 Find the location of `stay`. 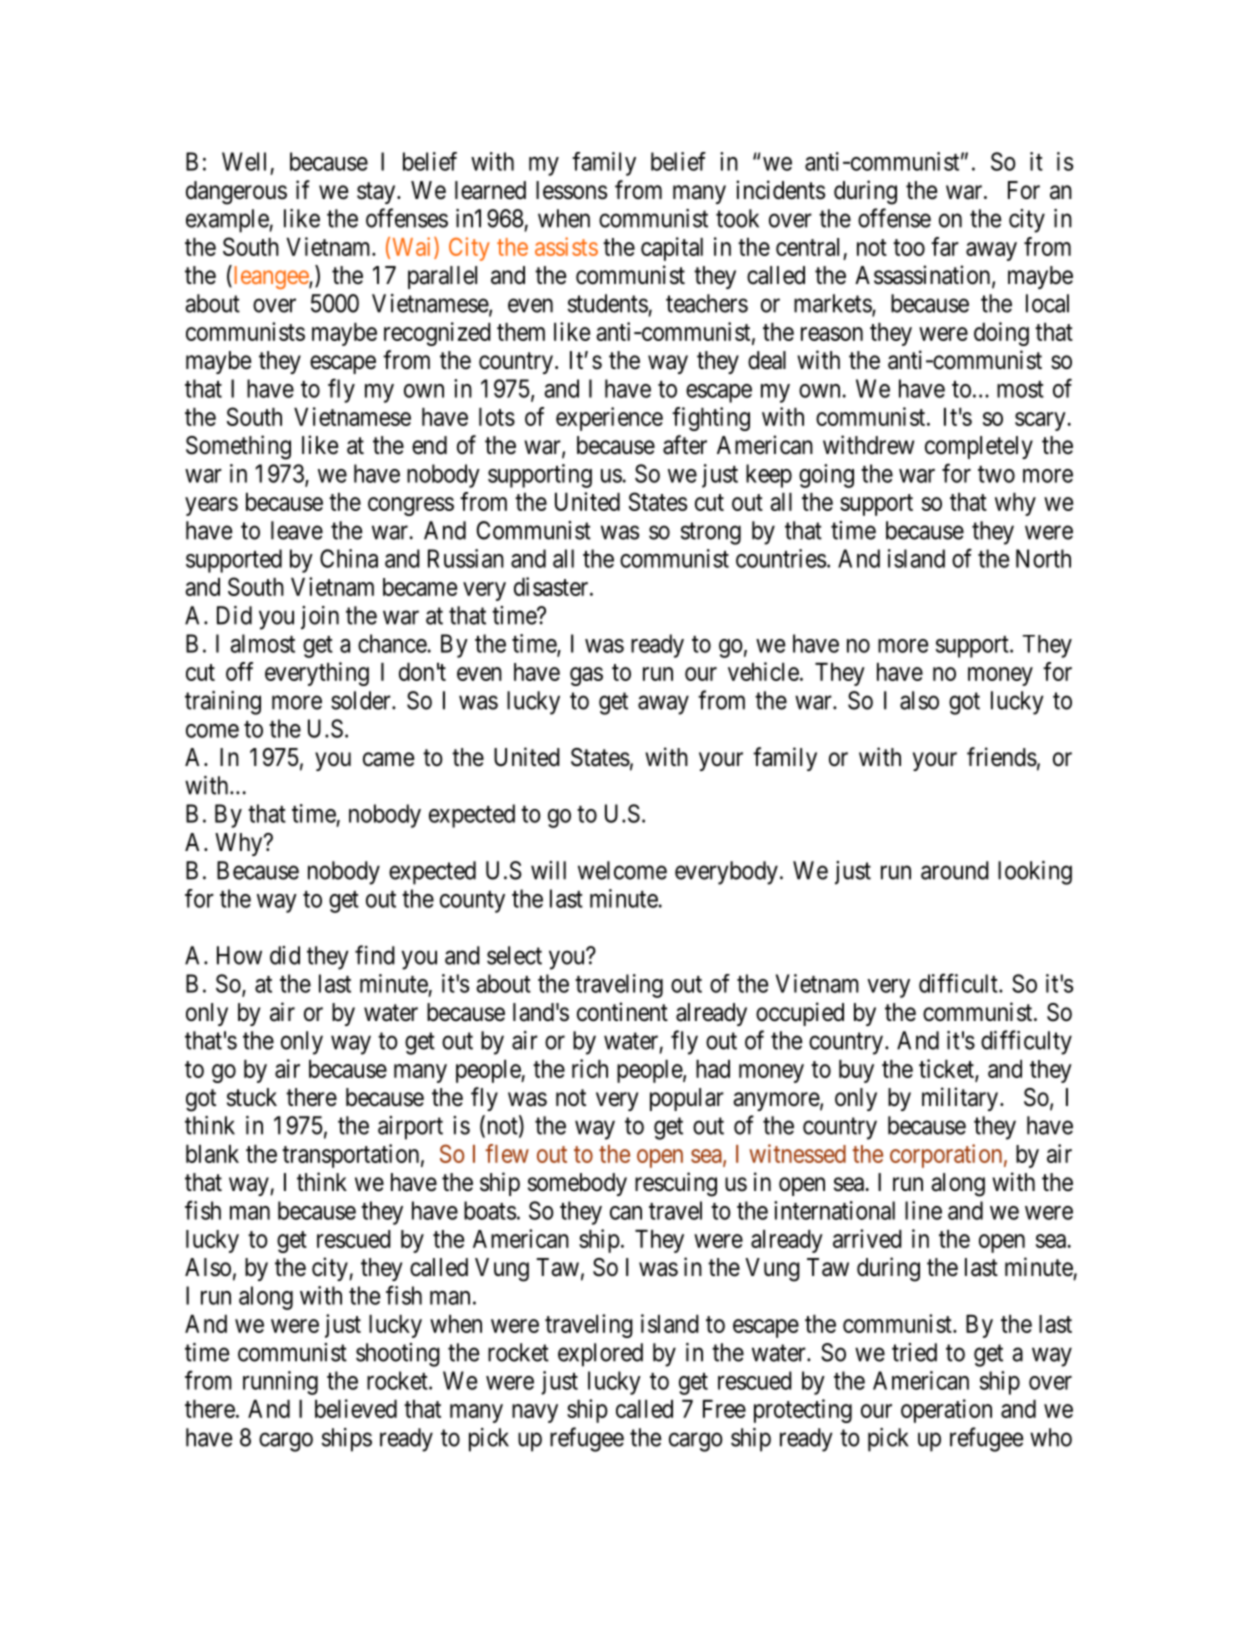

stay is located at coordinates (377, 193).
